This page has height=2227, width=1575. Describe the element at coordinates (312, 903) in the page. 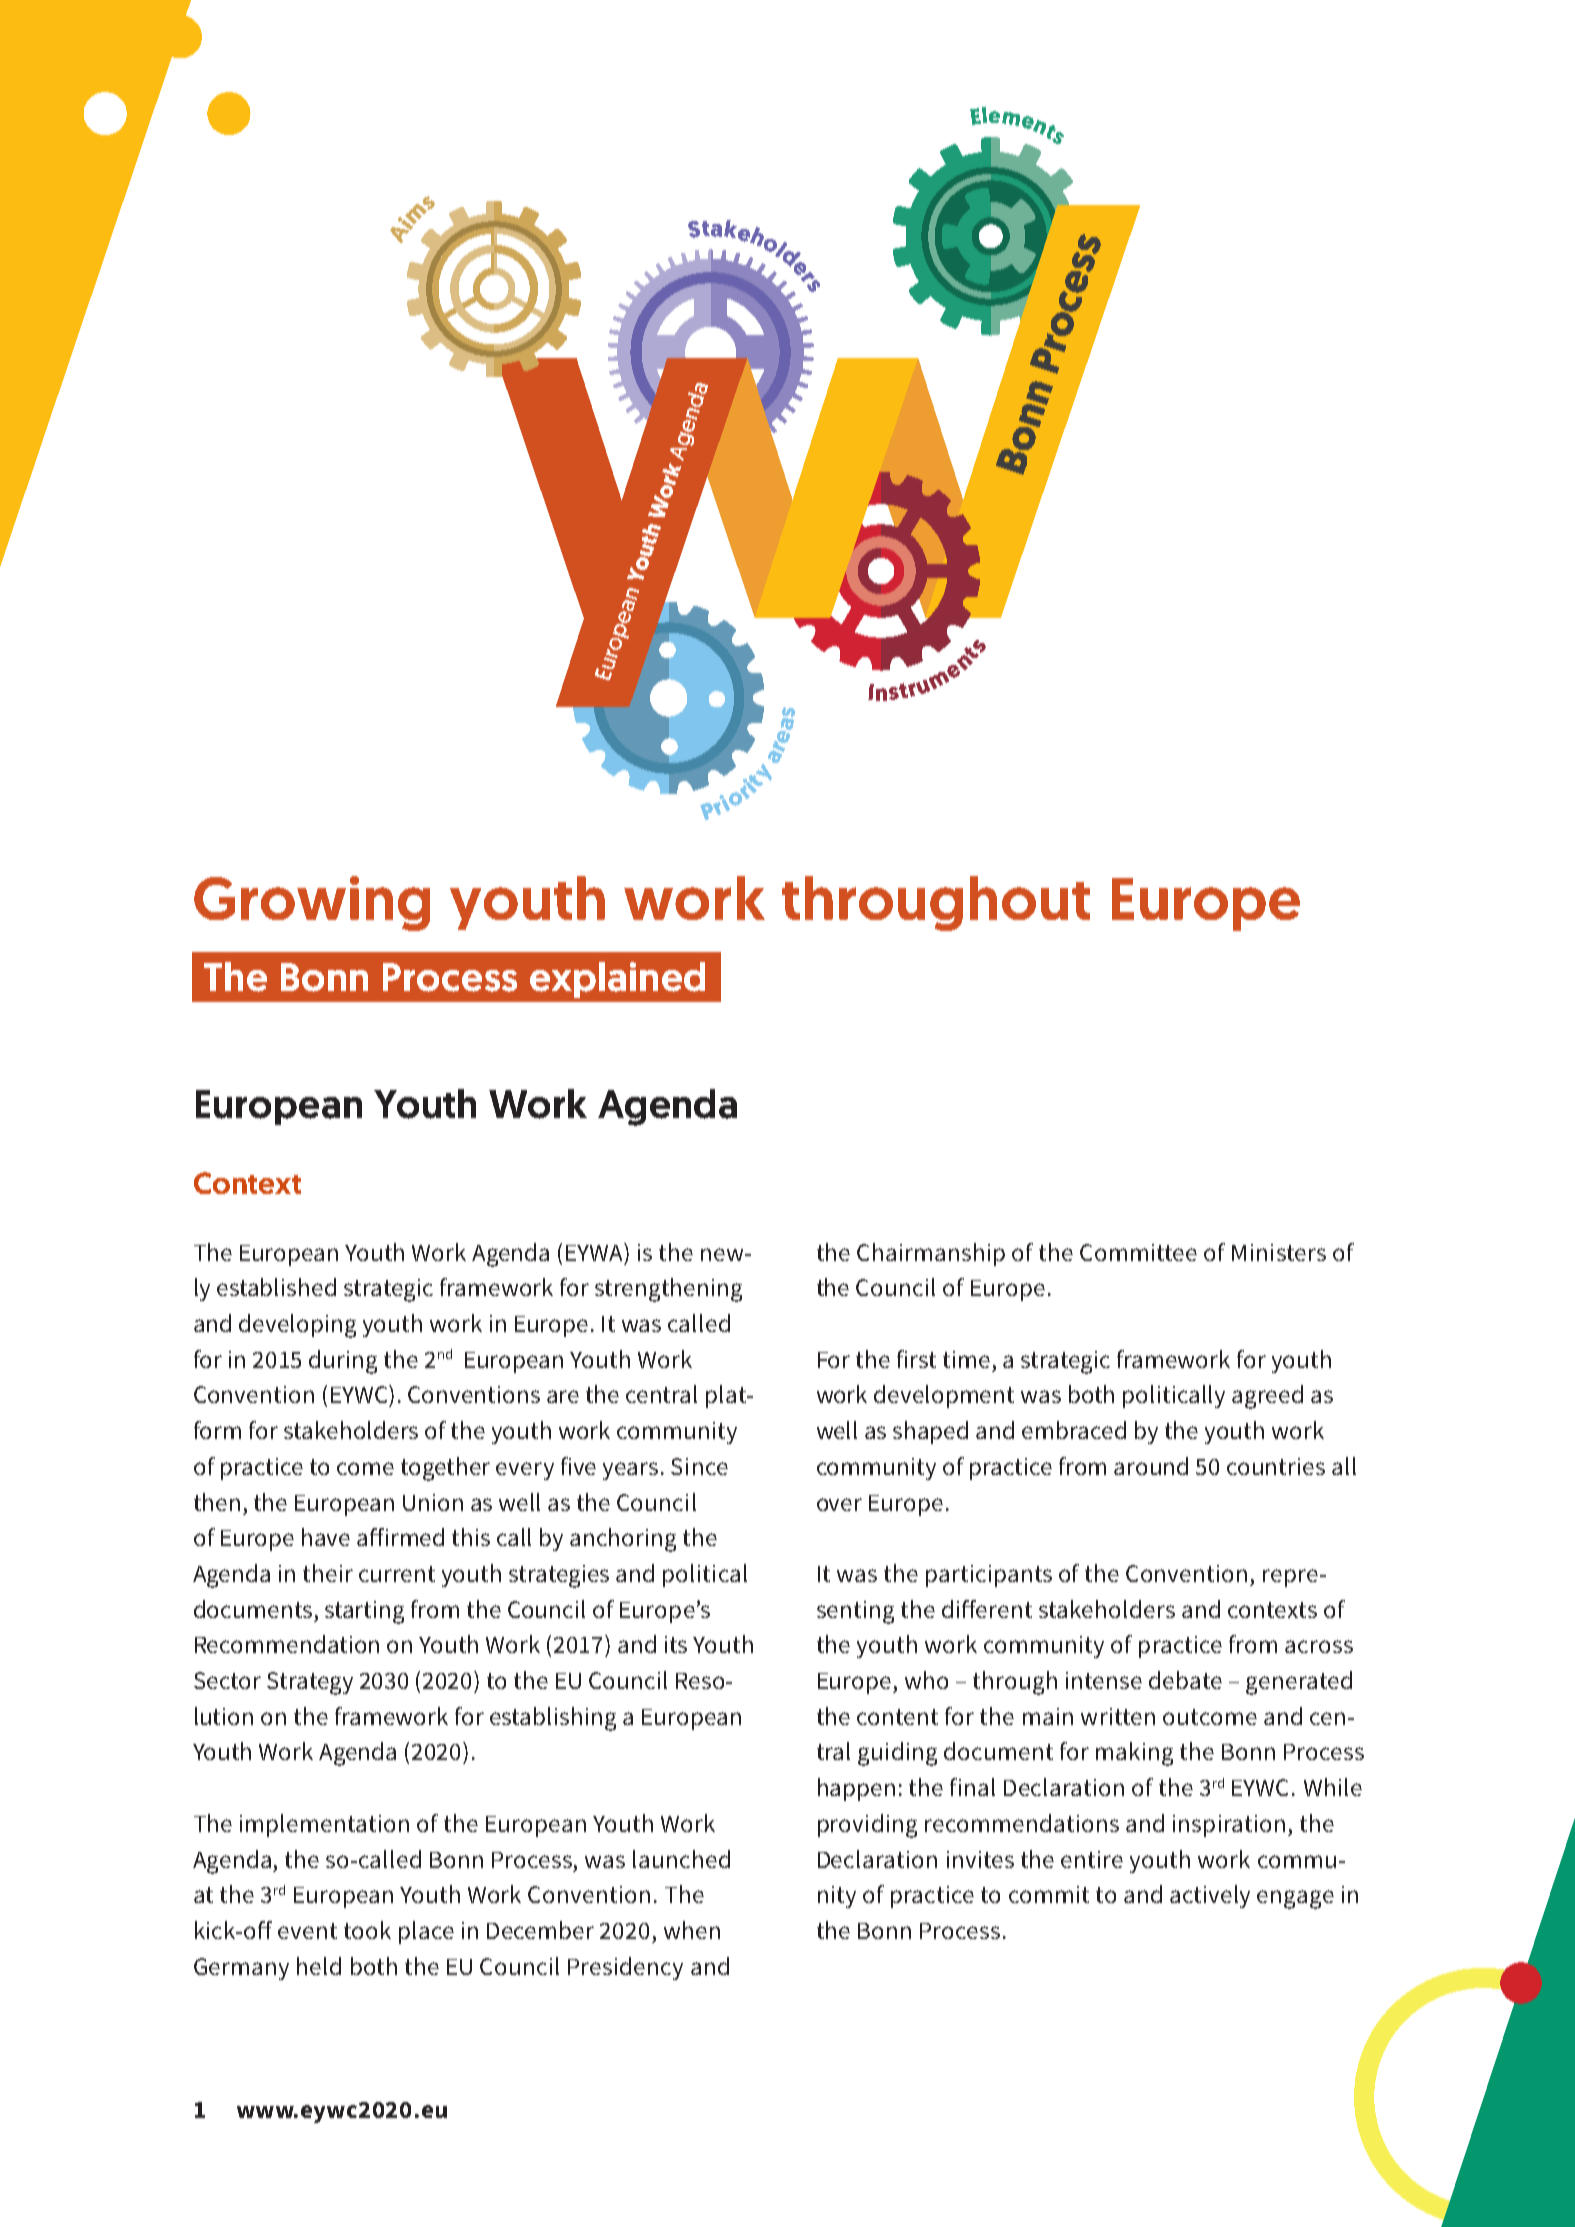

I see `Growing` at that location.
